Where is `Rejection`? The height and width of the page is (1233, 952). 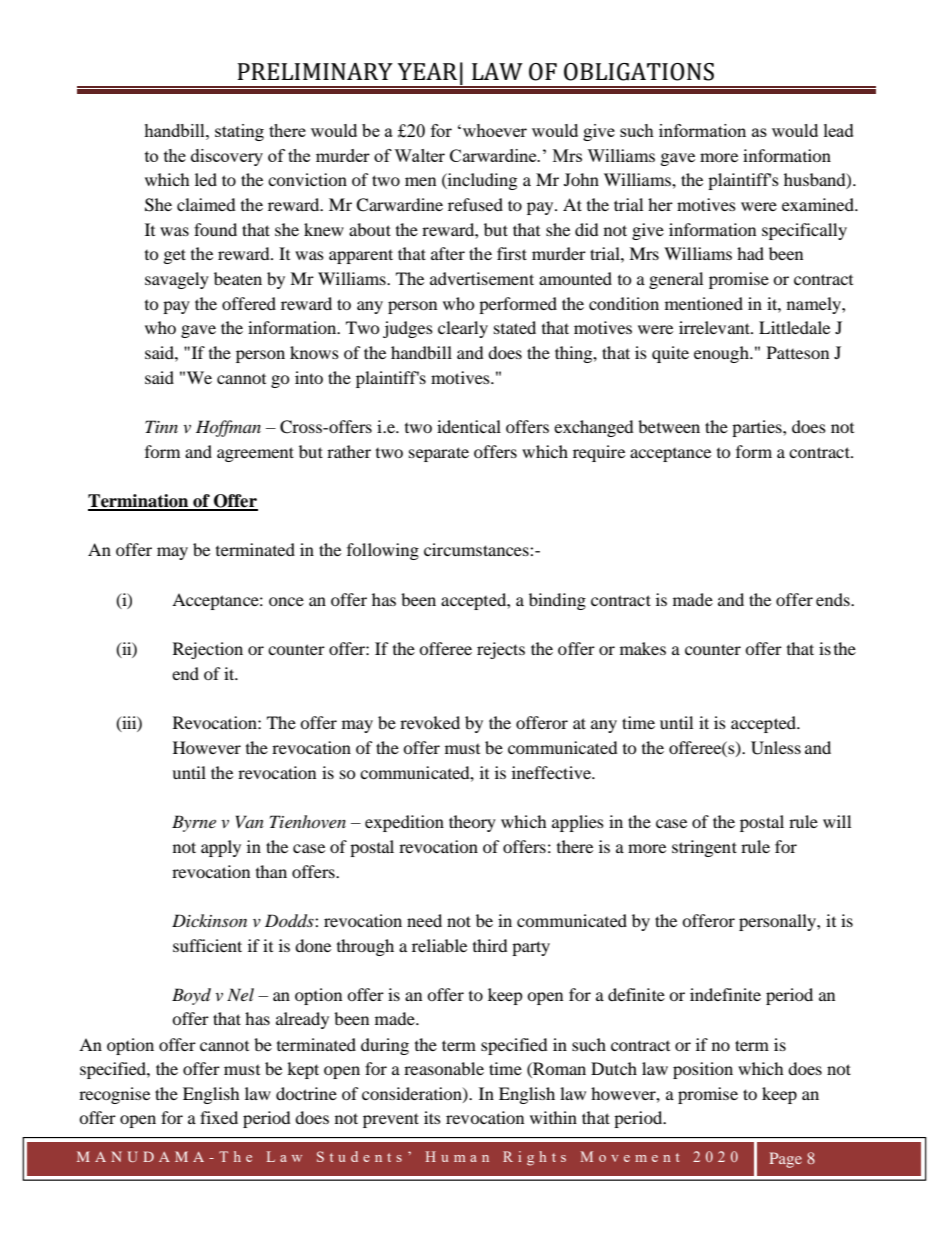
Rejection is located at coordinates (208, 650).
